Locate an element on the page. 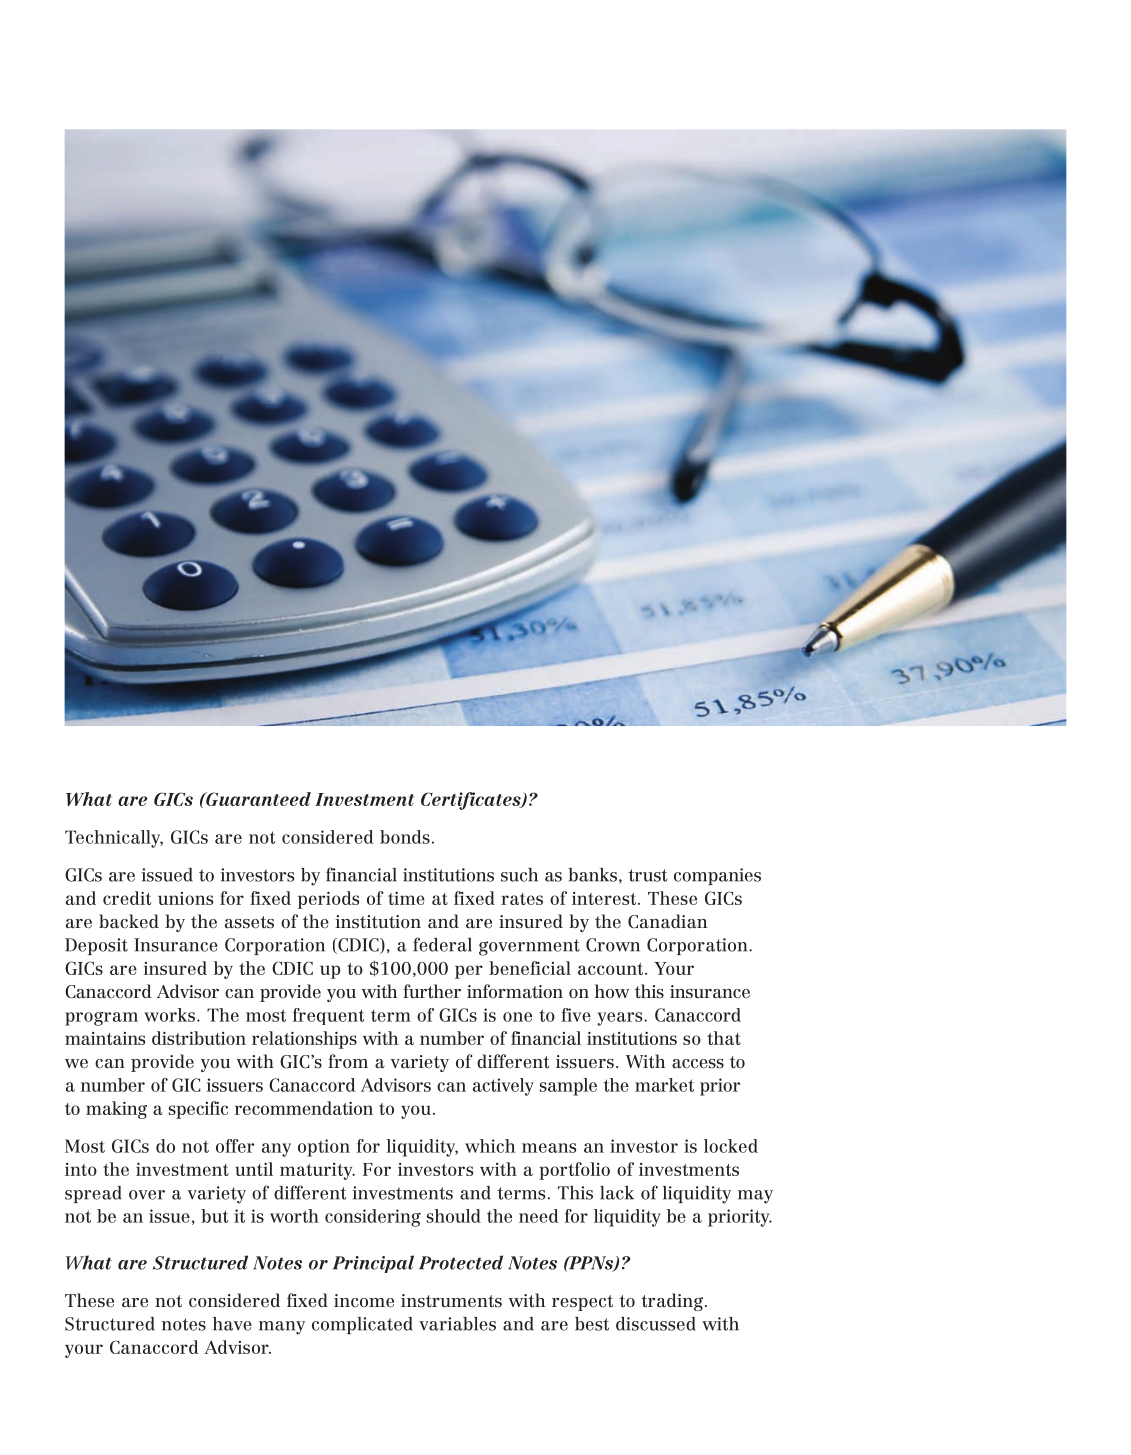 The image size is (1131, 1455). works is located at coordinates (171, 1015).
